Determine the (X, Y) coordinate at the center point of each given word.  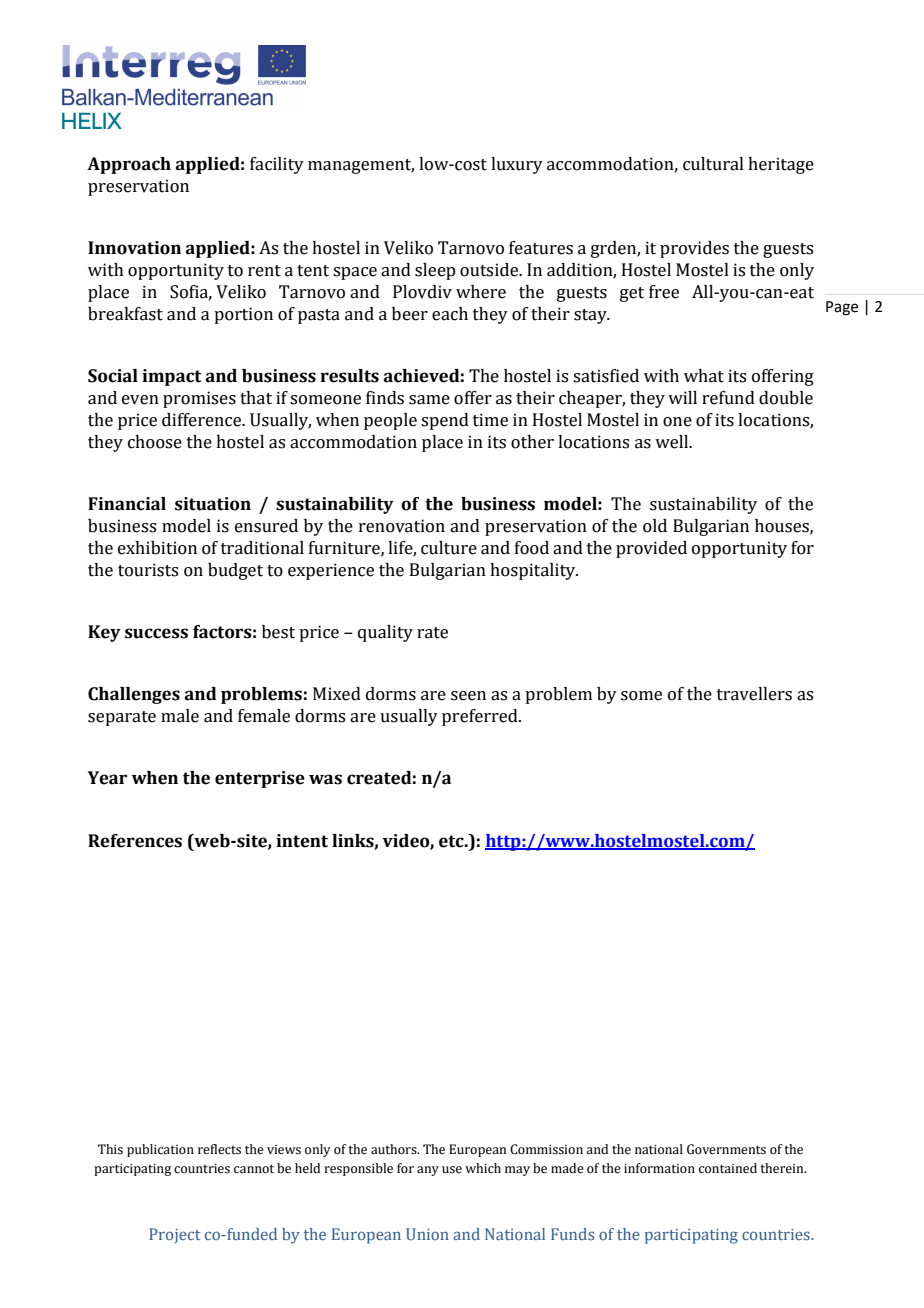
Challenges (134, 695)
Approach (129, 165)
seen (468, 696)
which (483, 1168)
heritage (781, 165)
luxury (517, 165)
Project (175, 1235)
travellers (754, 694)
